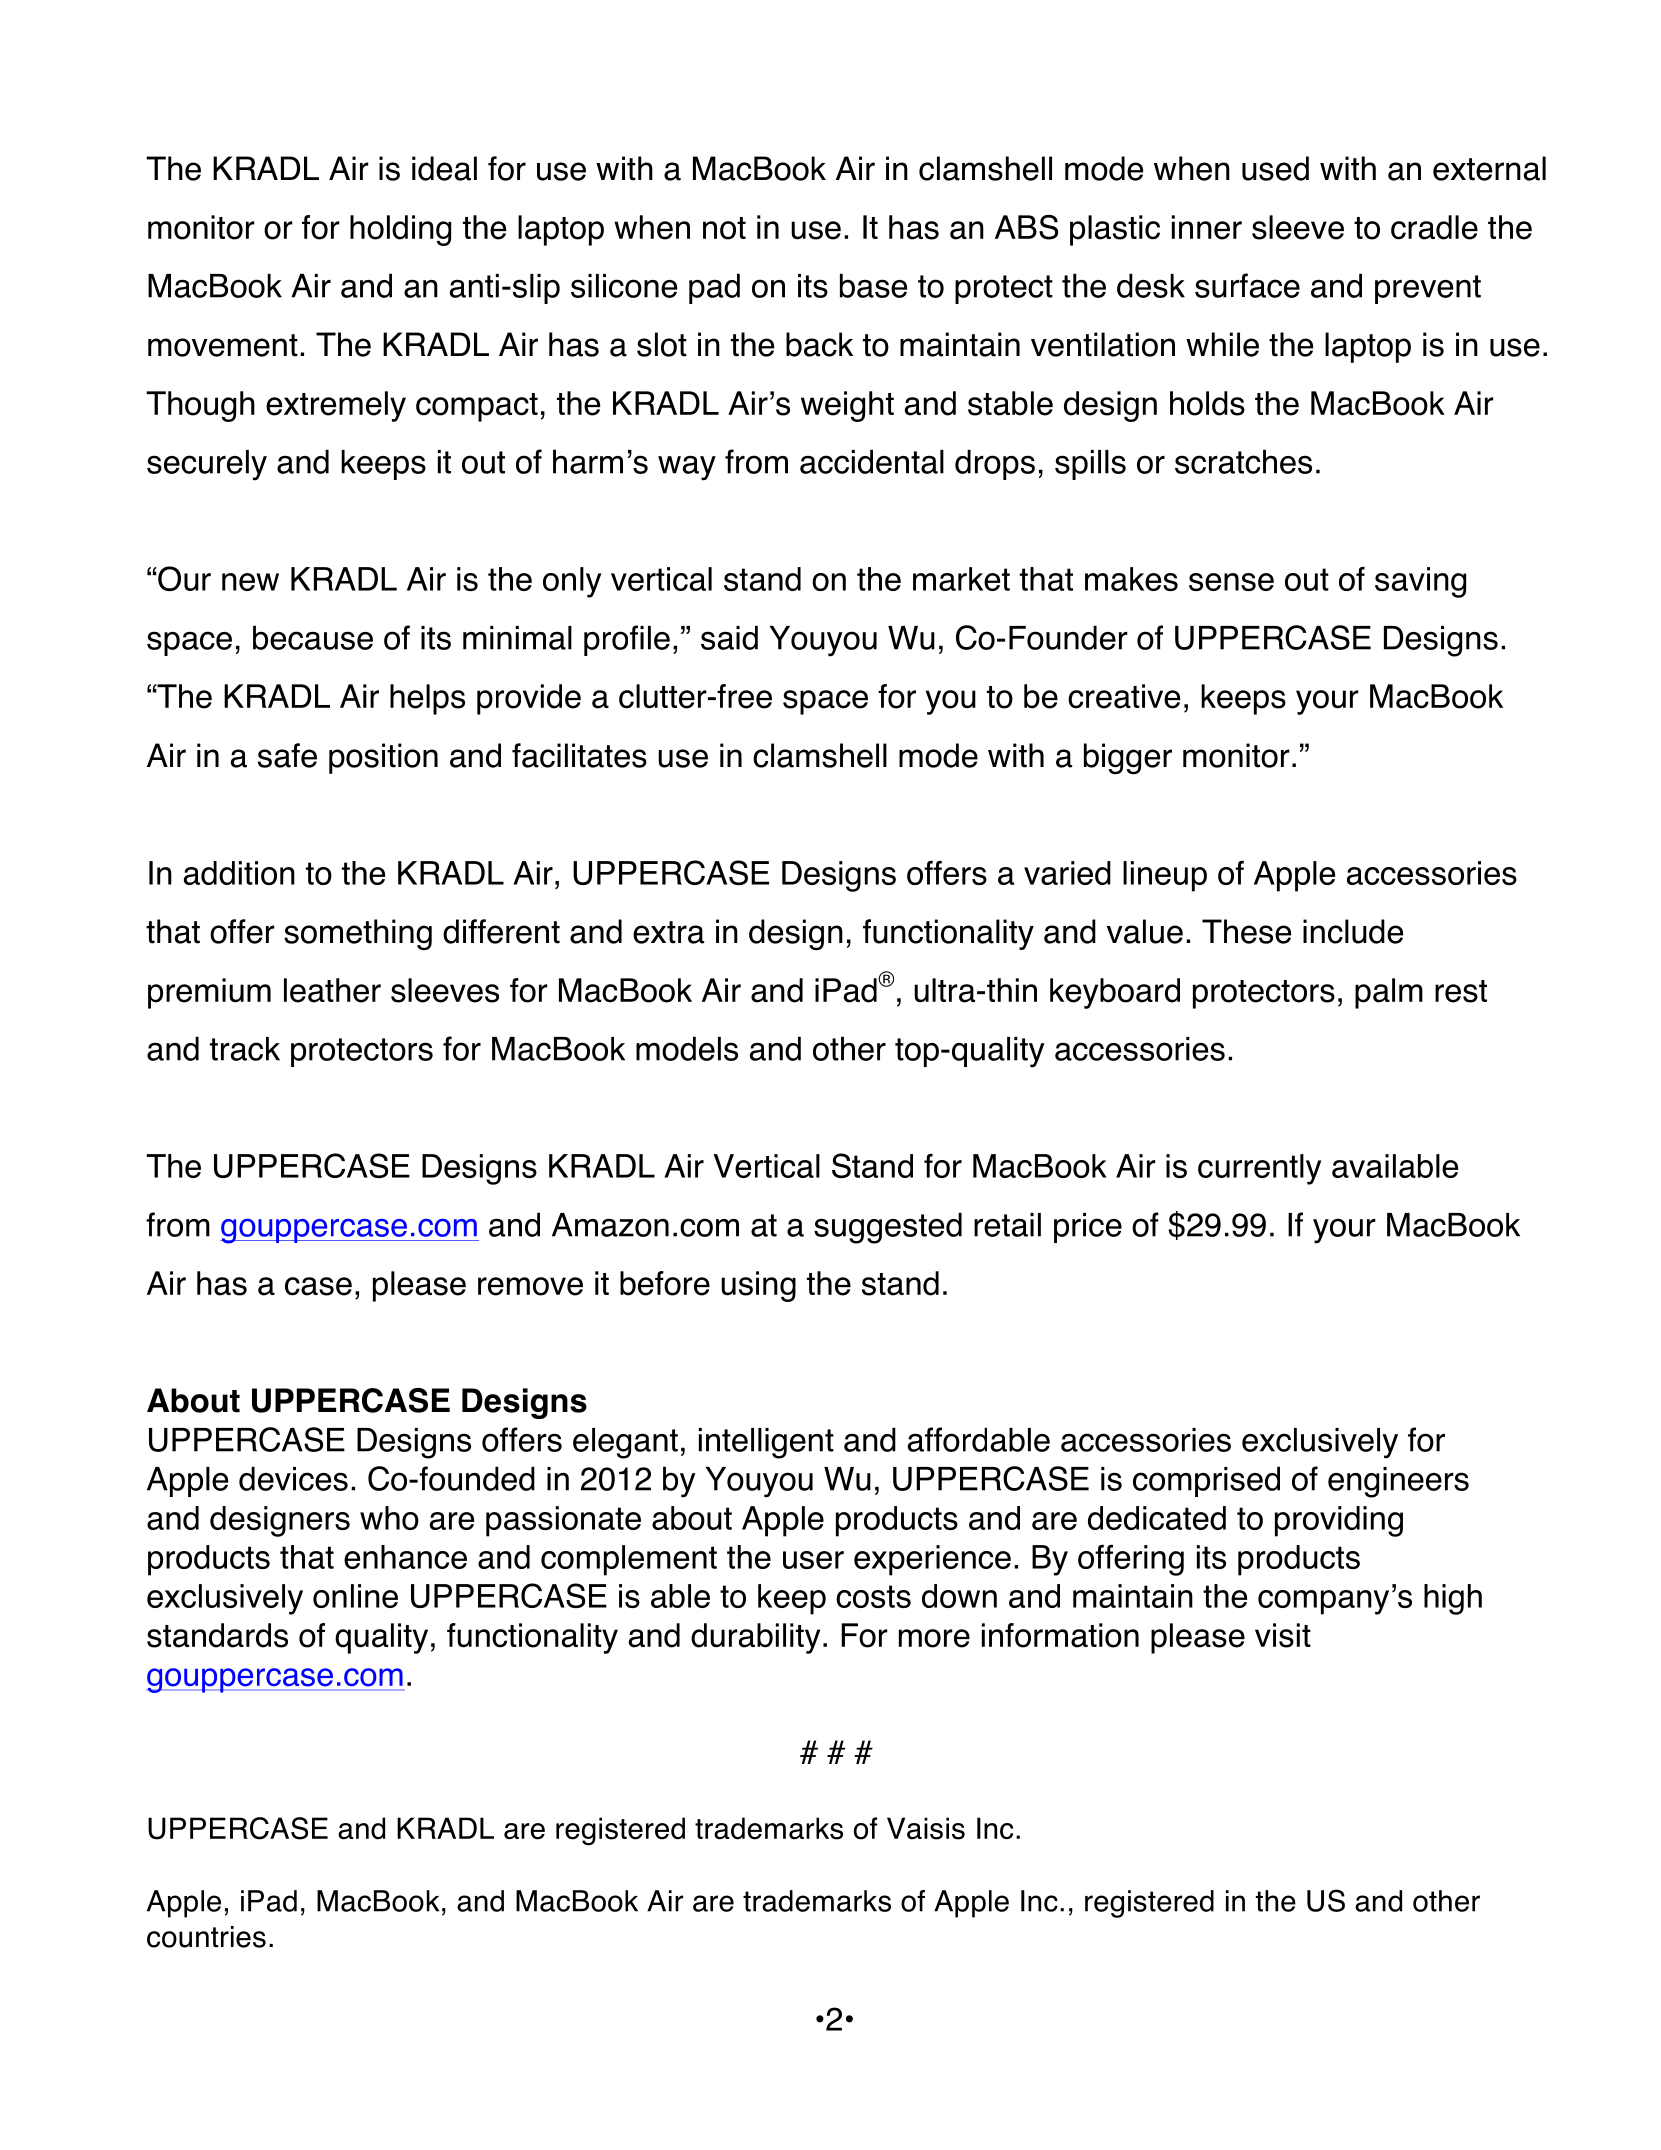 The image size is (1661, 2150). What do you see at coordinates (400, 230) in the page?
I see `holding` at bounding box center [400, 230].
